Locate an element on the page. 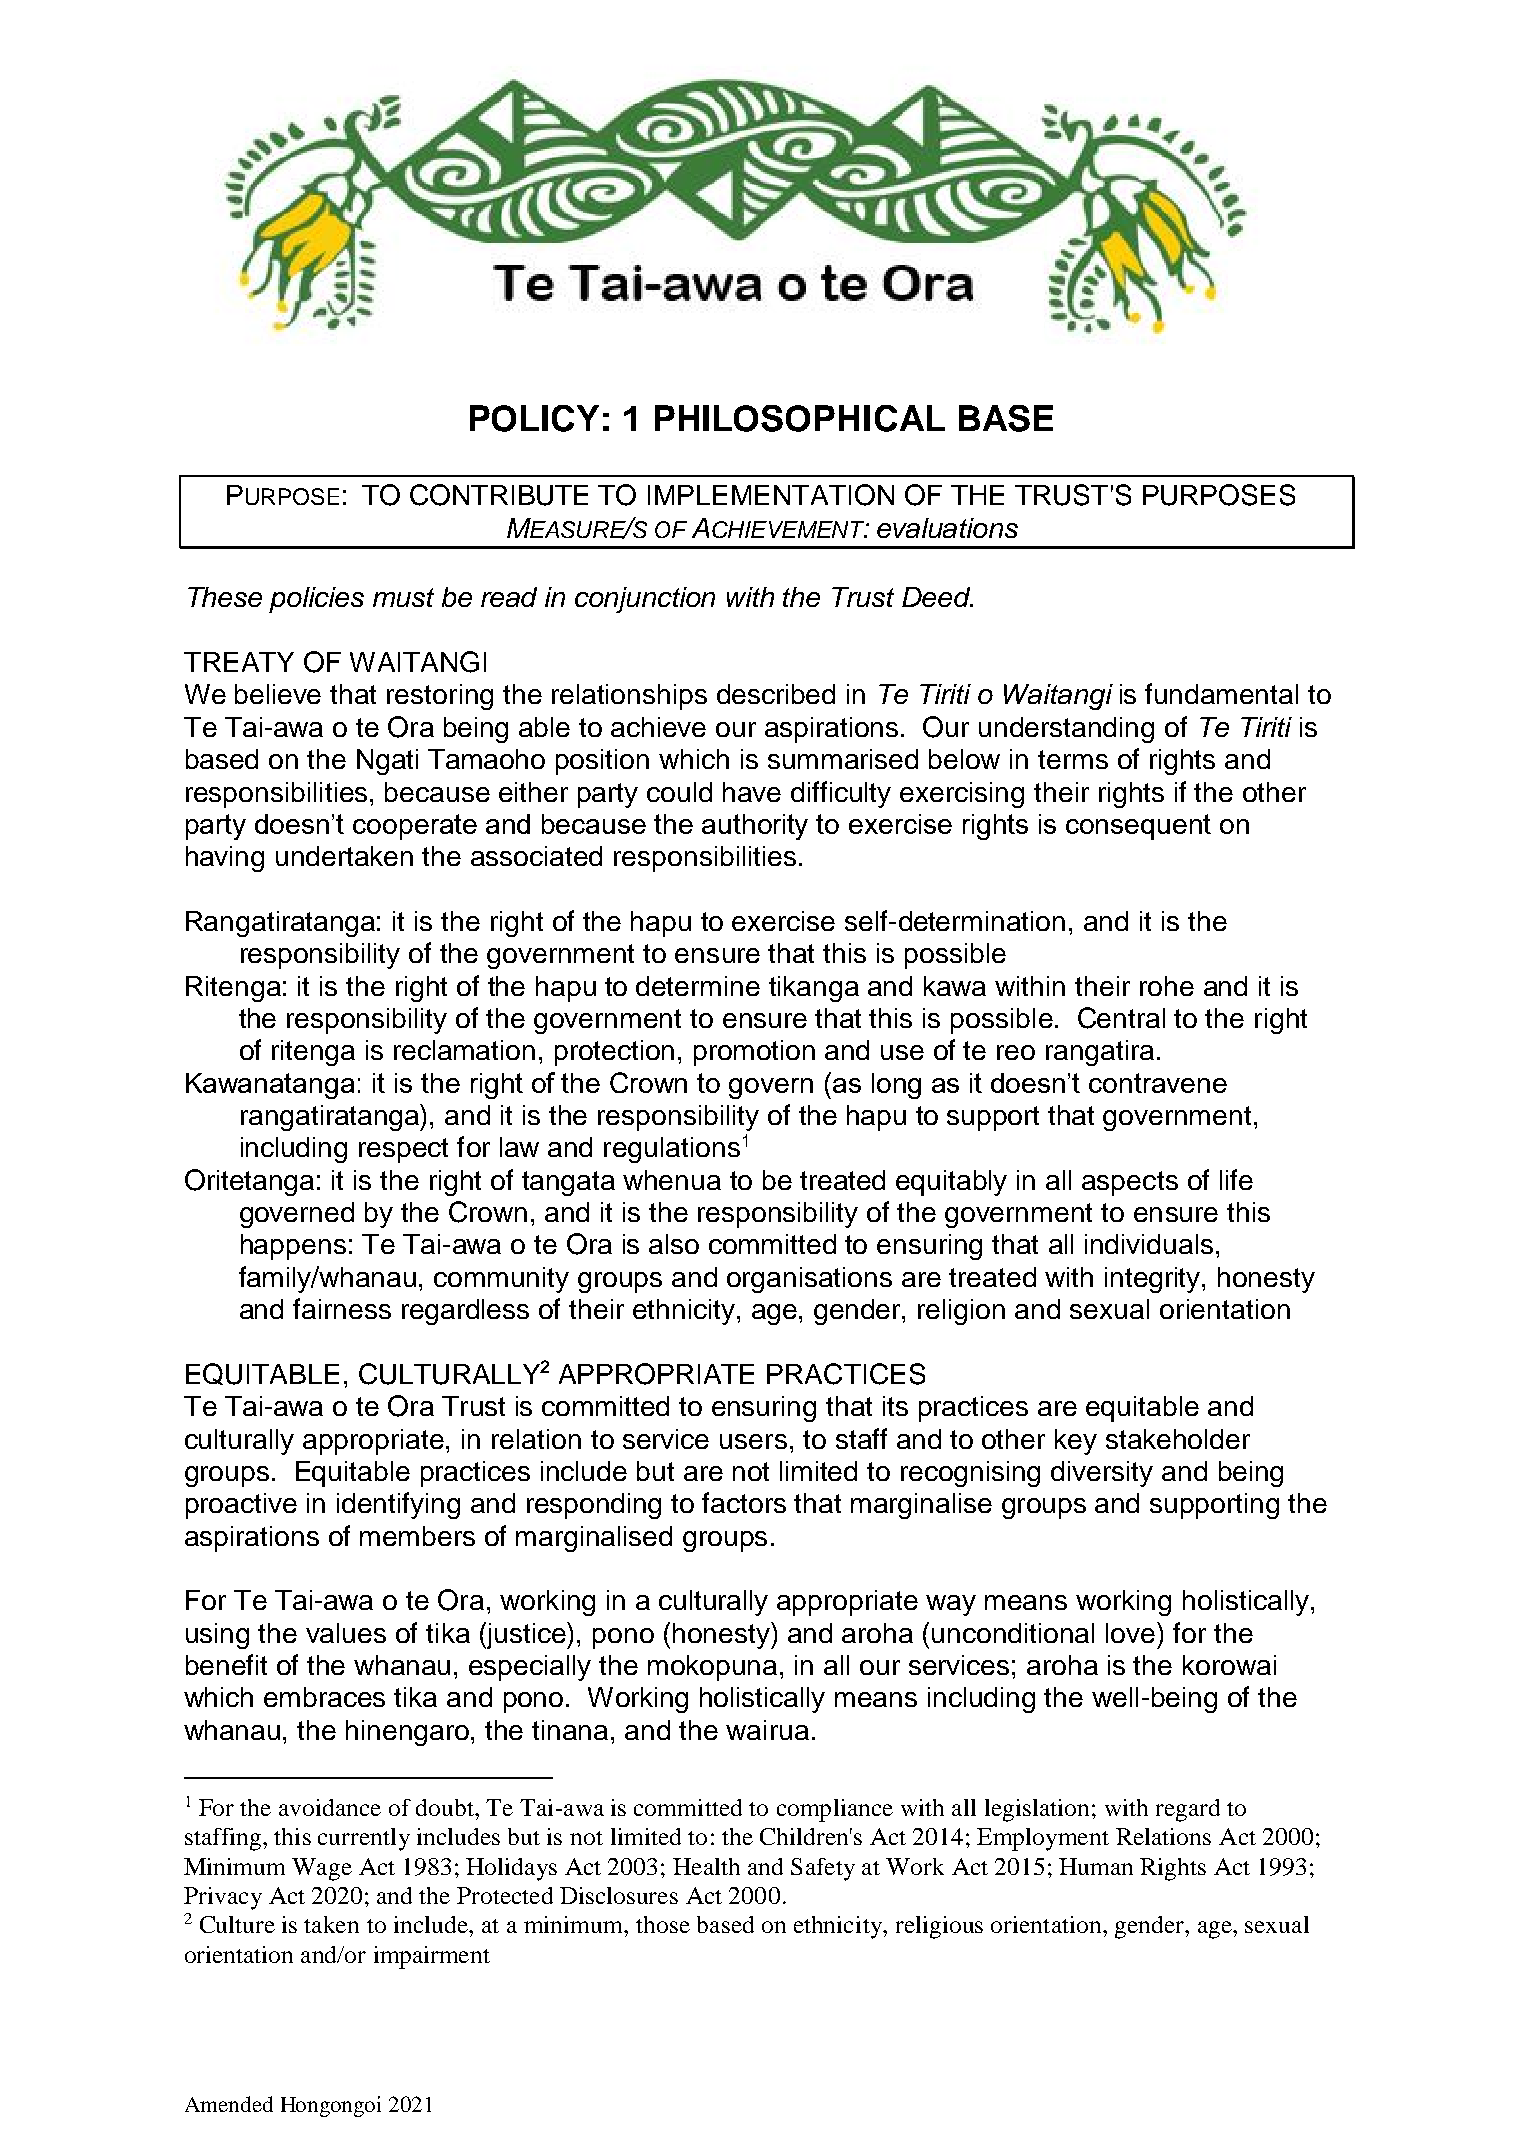  those is located at coordinates (663, 1924).
